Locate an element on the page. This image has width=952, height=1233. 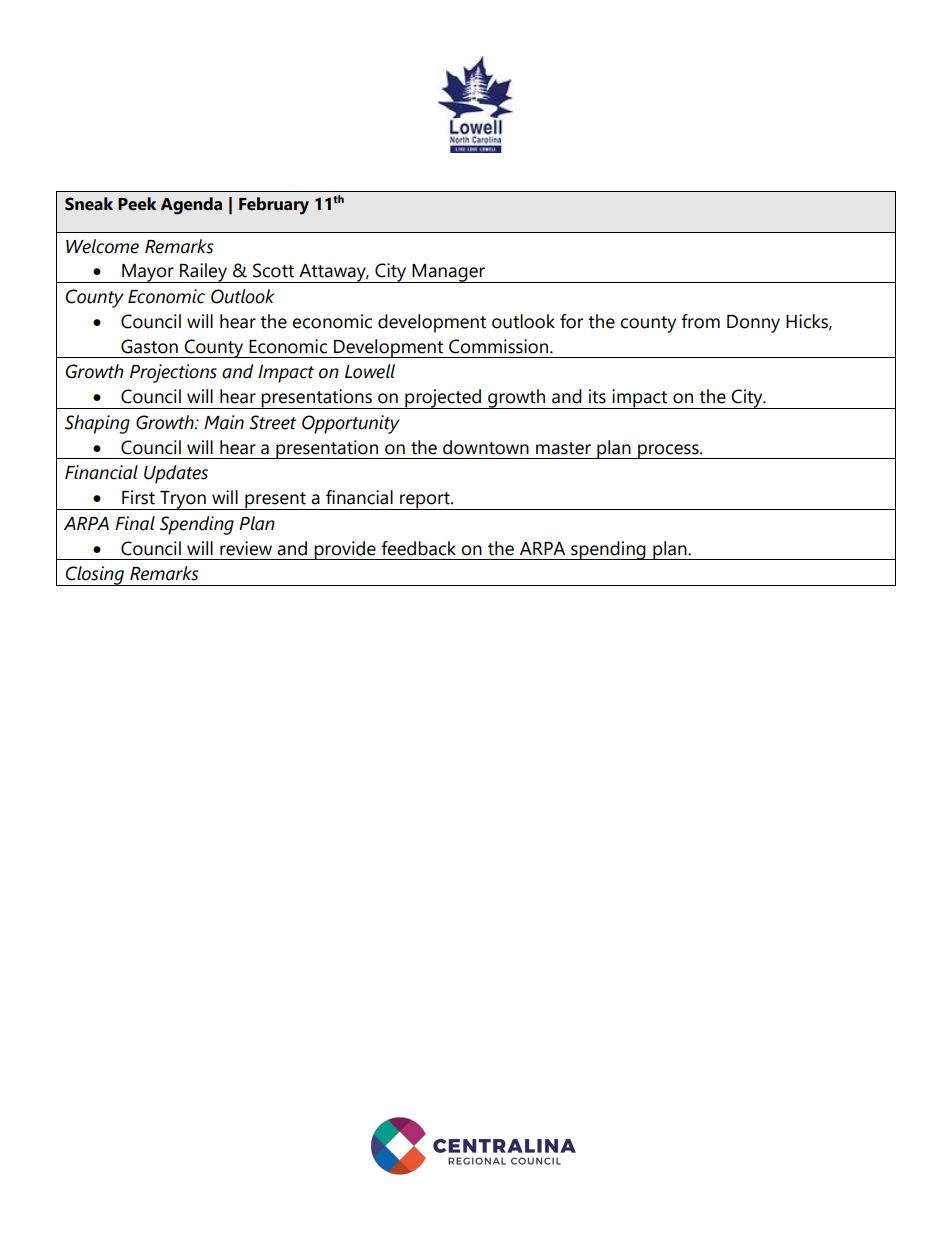
Manager is located at coordinates (448, 273).
